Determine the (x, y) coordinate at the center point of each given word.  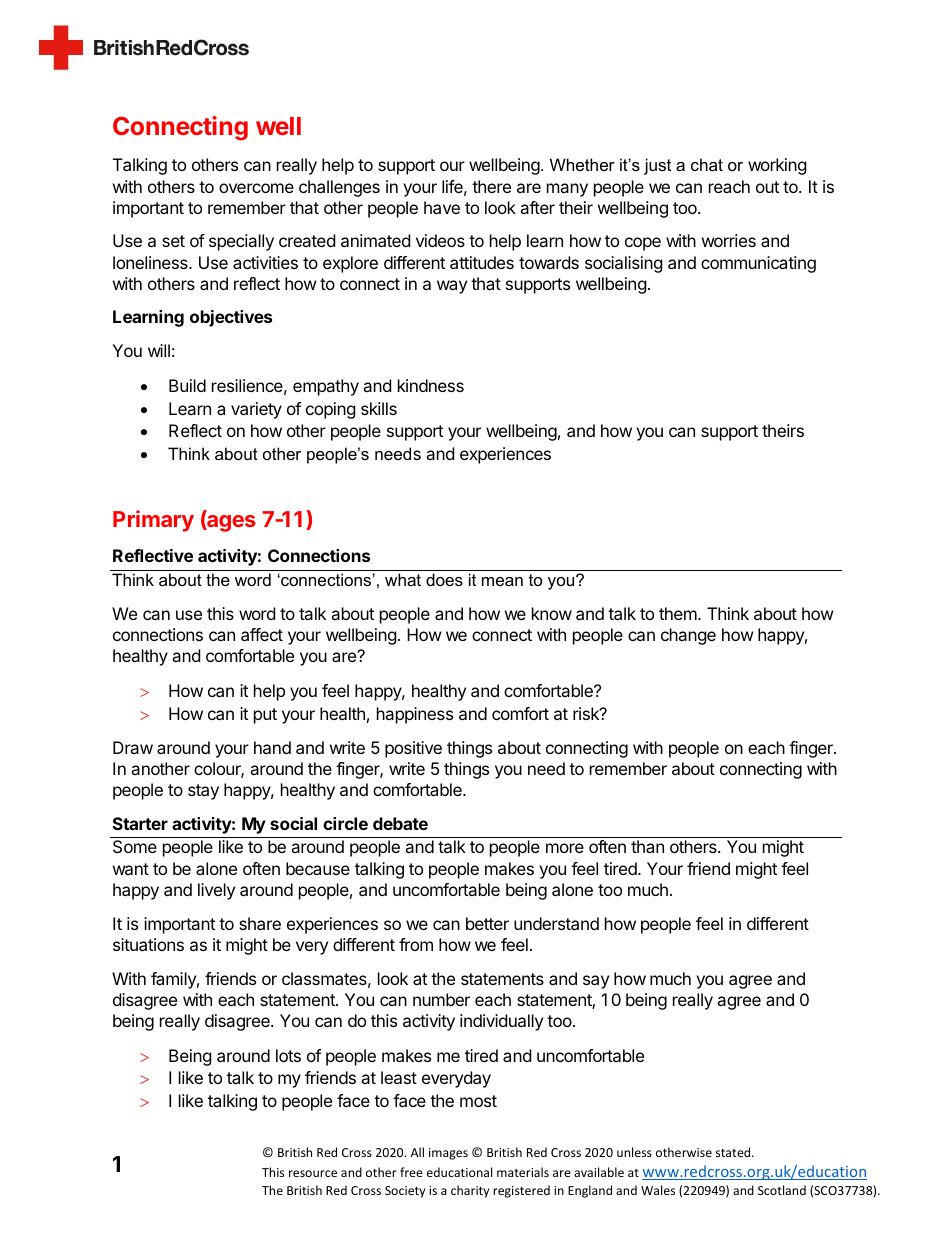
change (688, 636)
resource (313, 1173)
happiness (415, 715)
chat (707, 164)
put (265, 716)
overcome (256, 188)
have (442, 207)
